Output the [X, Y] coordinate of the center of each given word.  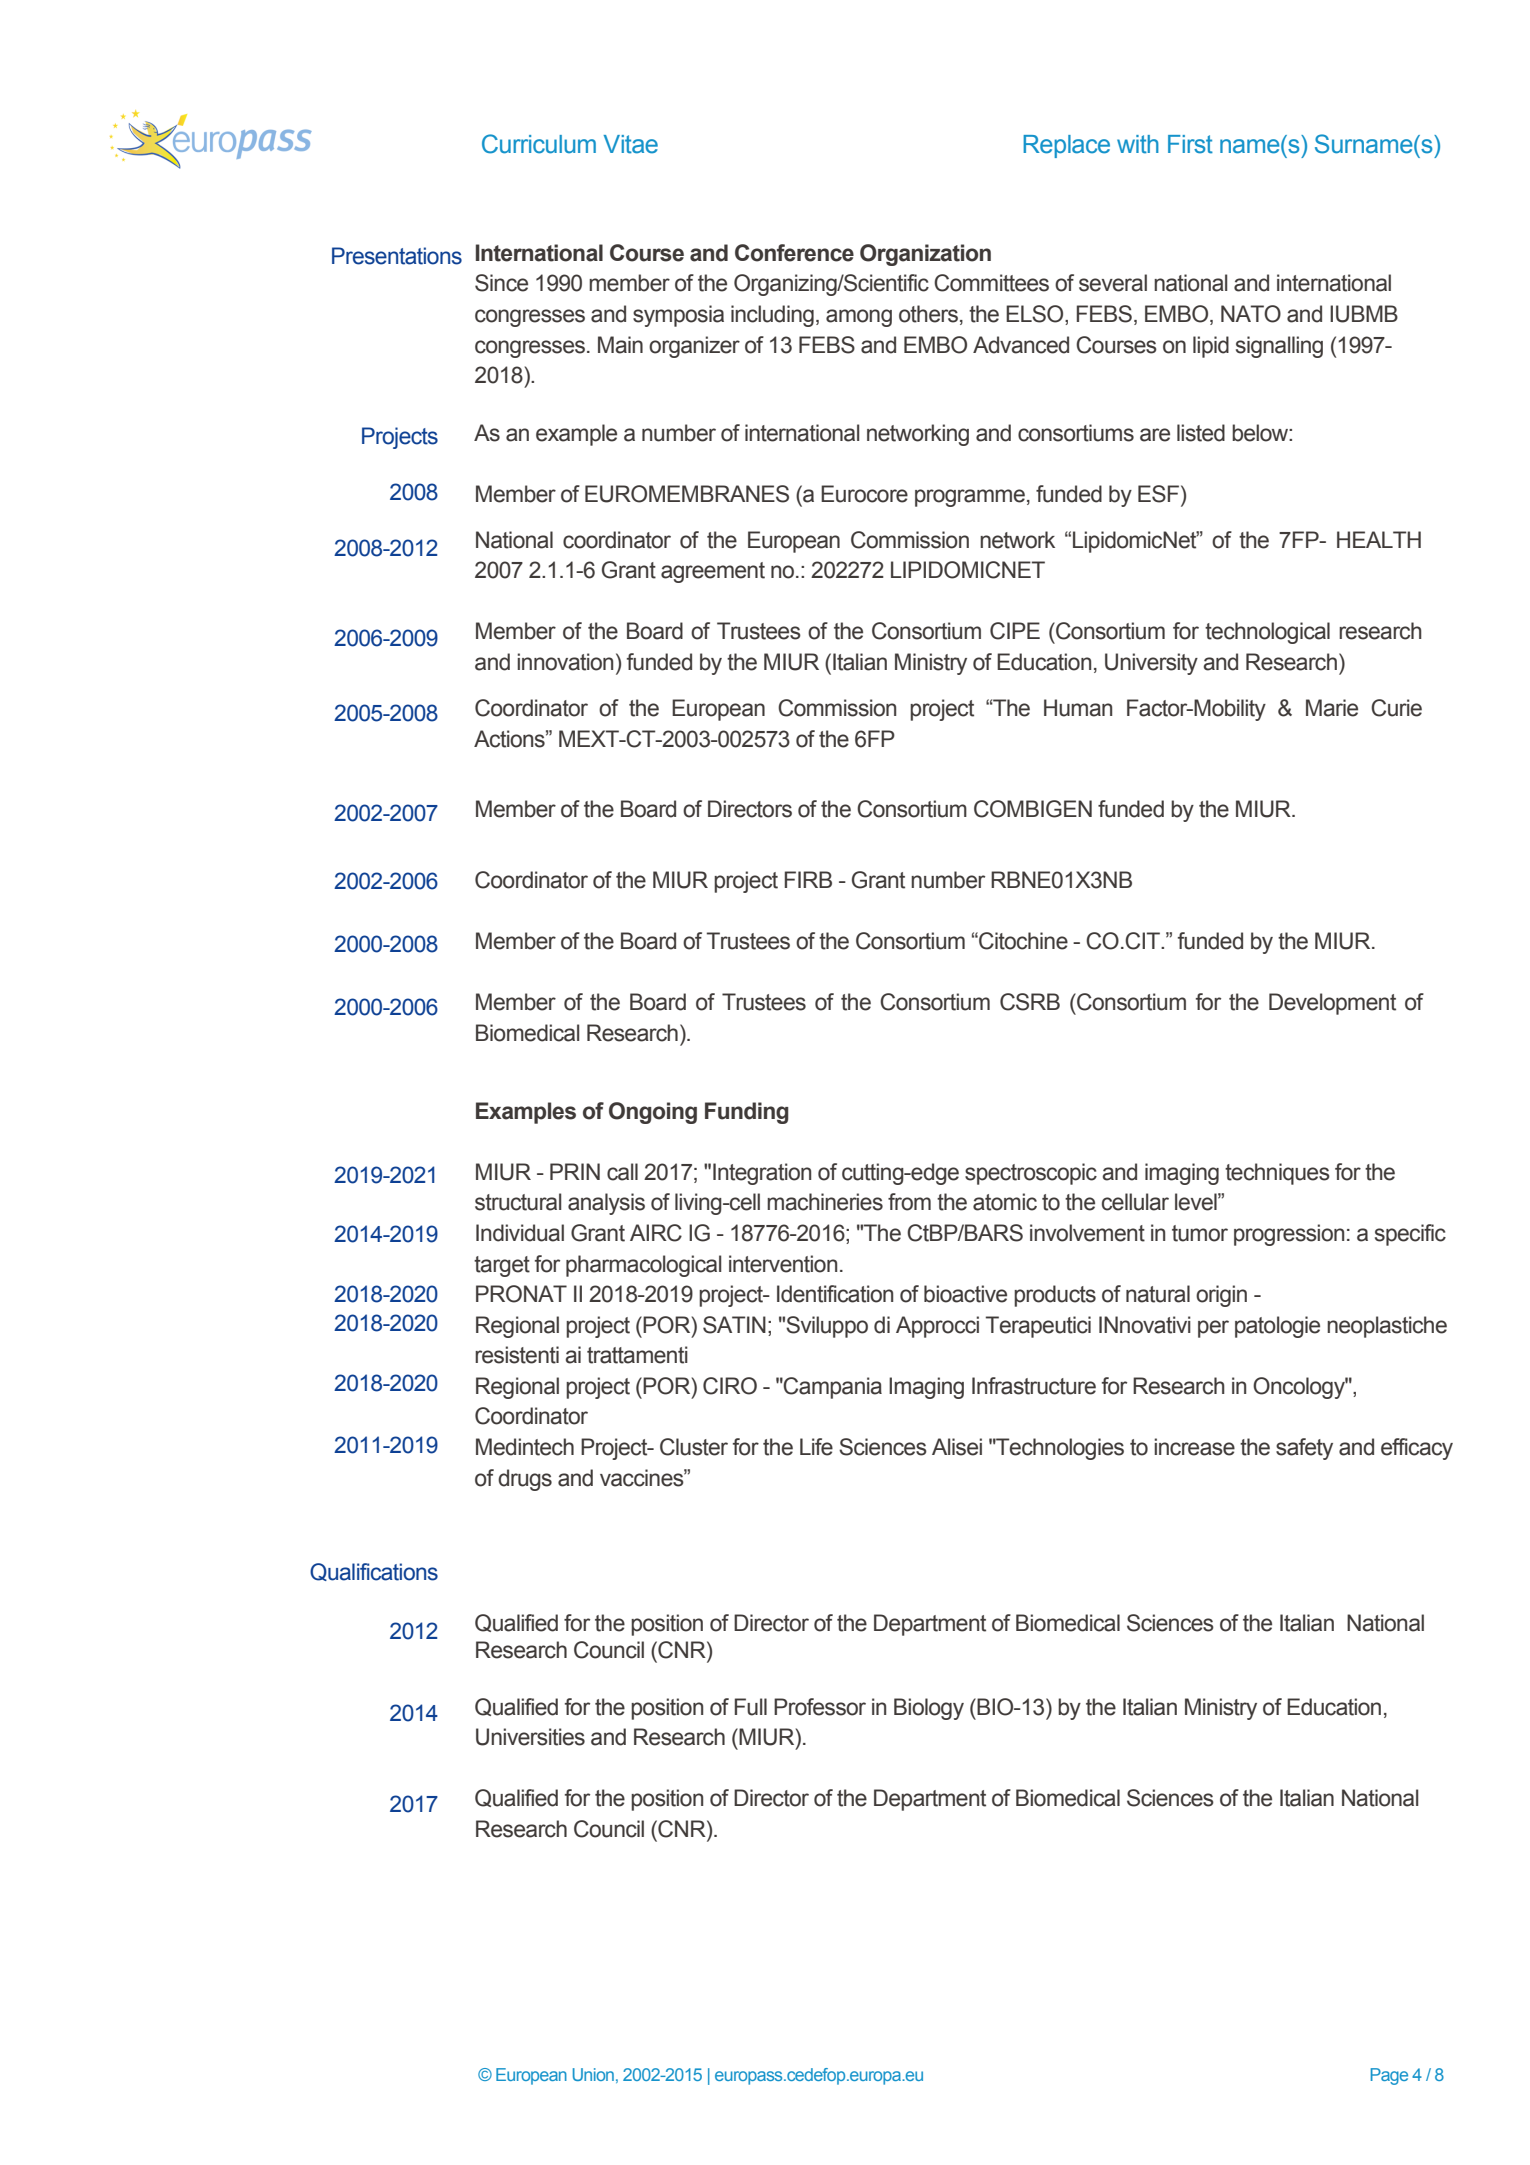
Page [1389, 2076]
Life [816, 1447]
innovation [565, 662]
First [1190, 144]
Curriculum [539, 144]
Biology [929, 1709]
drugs [525, 1480]
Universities [530, 1737]
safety [1304, 1449]
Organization [925, 255]
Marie [1332, 708]
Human [1078, 708]
